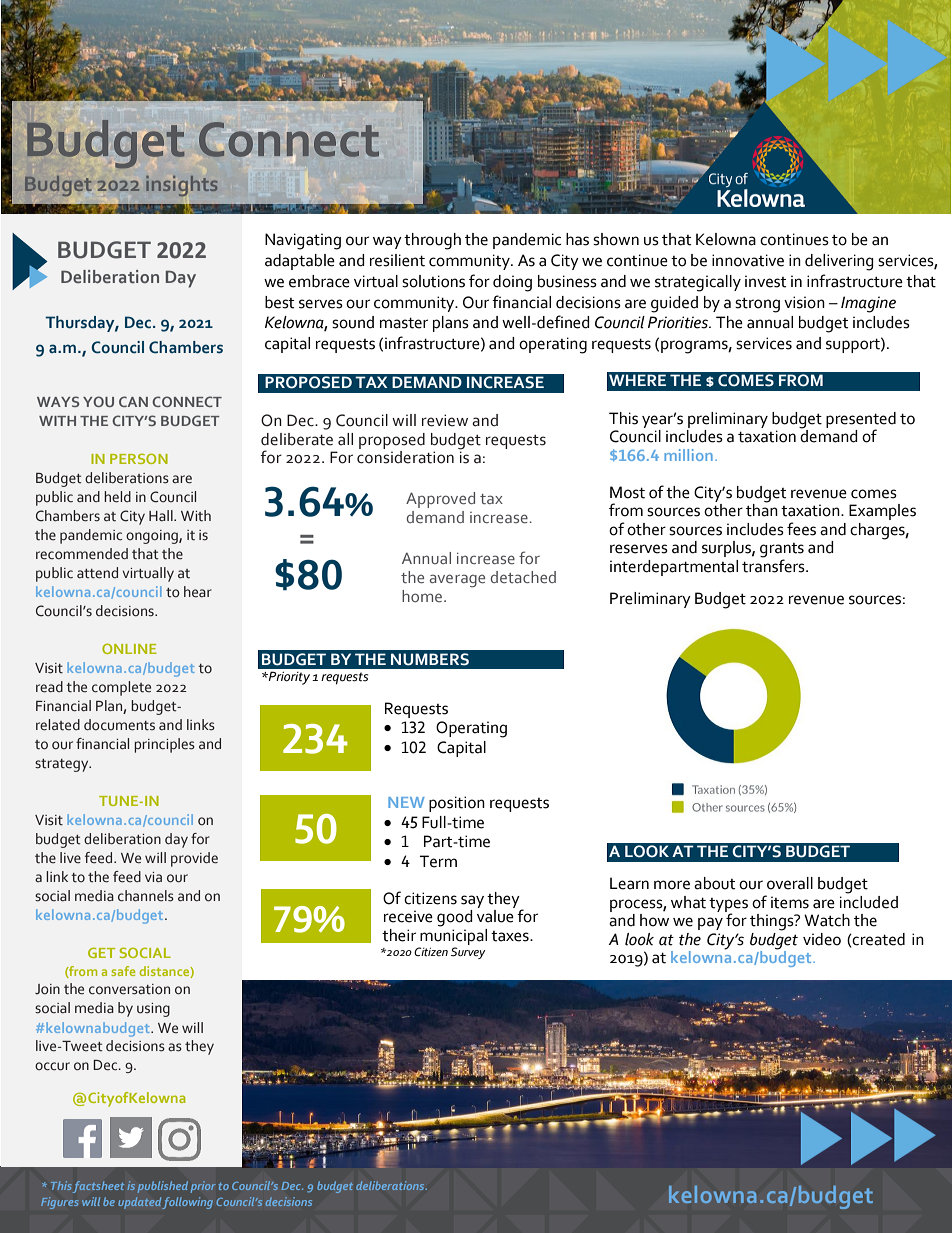 This screenshot has height=1233, width=952. I want to click on complete, so click(121, 688).
